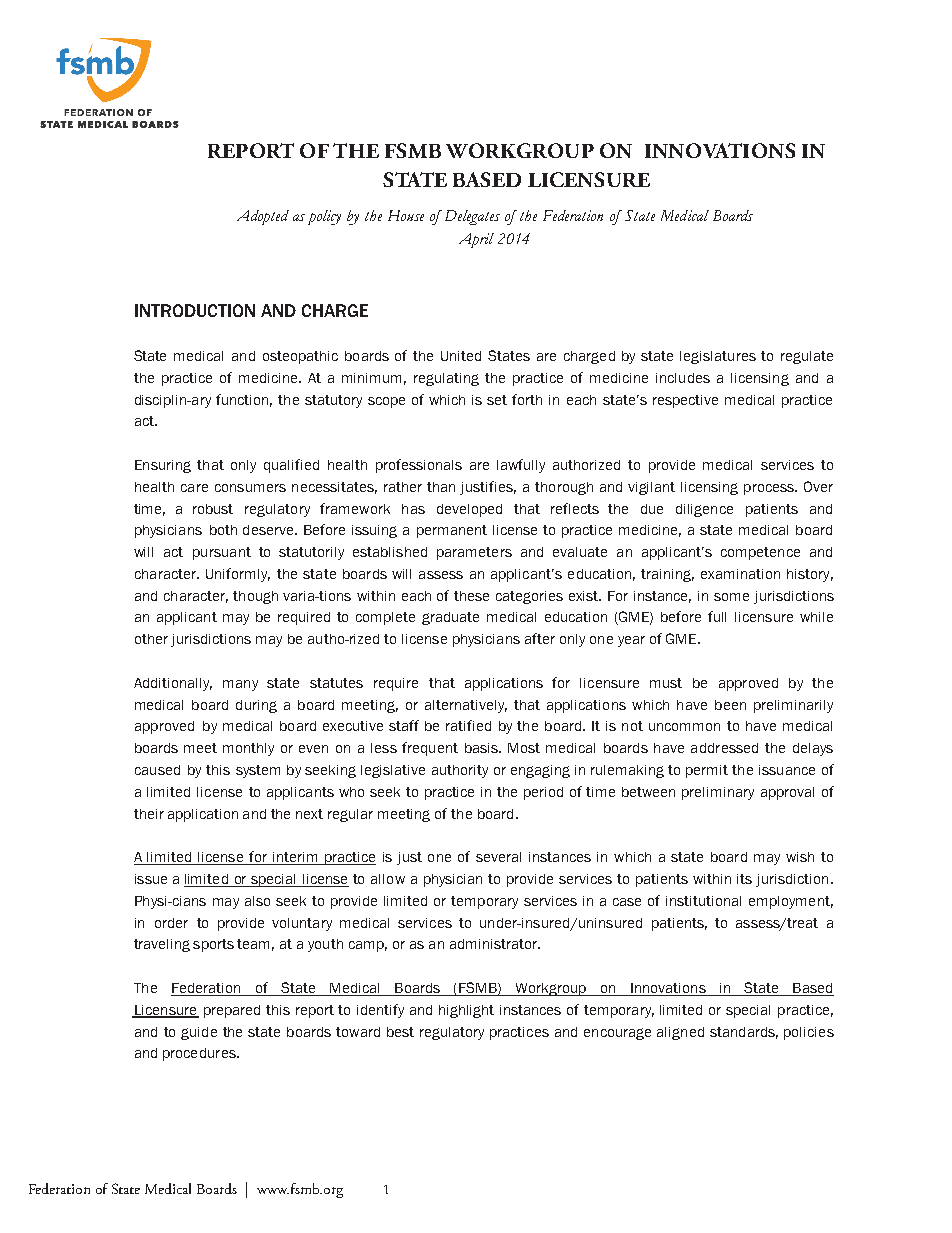  Describe the element at coordinates (476, 240) in the screenshot. I see `April` at that location.
